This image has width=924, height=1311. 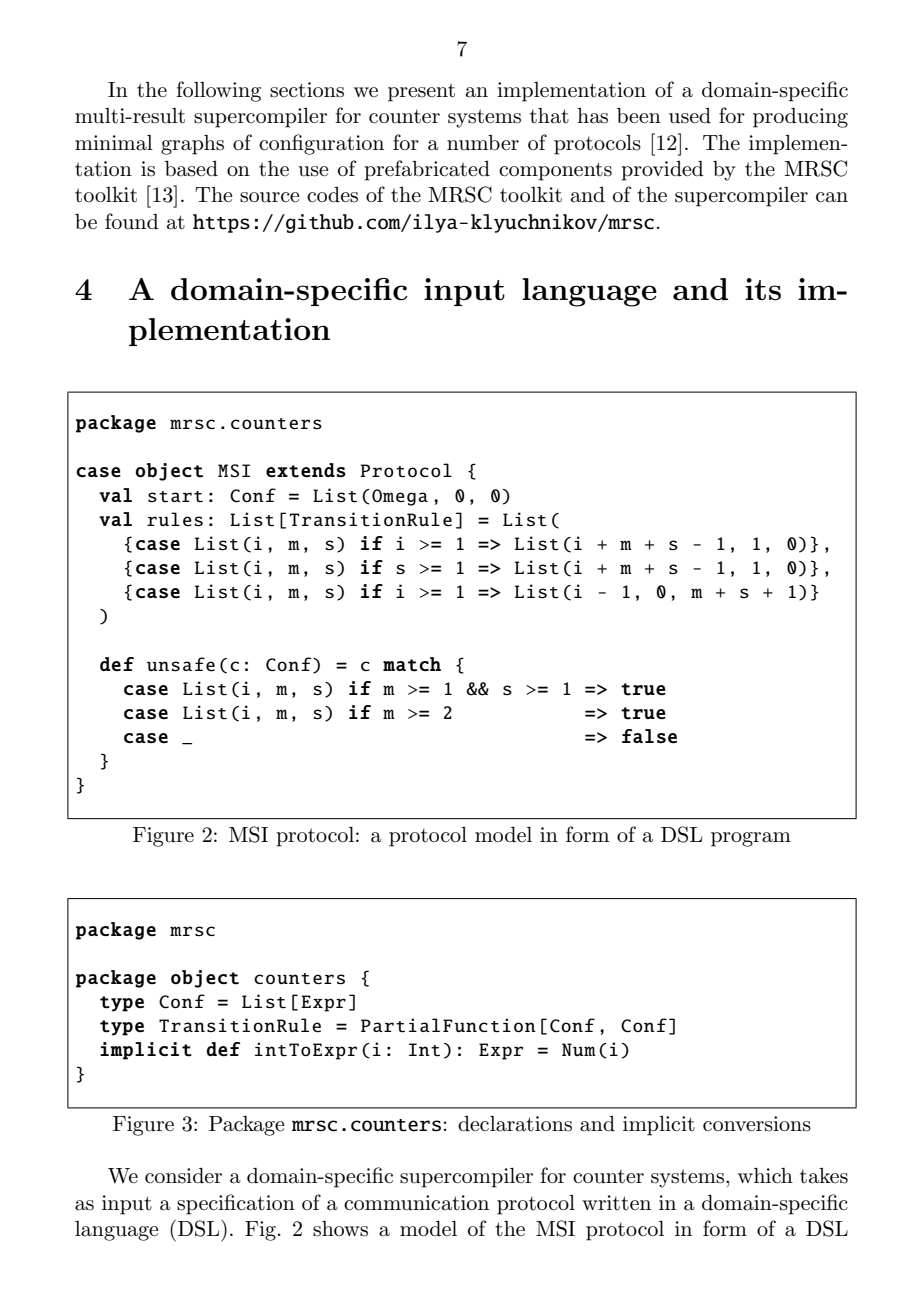 What do you see at coordinates (416, 1203) in the image?
I see `communication` at bounding box center [416, 1203].
